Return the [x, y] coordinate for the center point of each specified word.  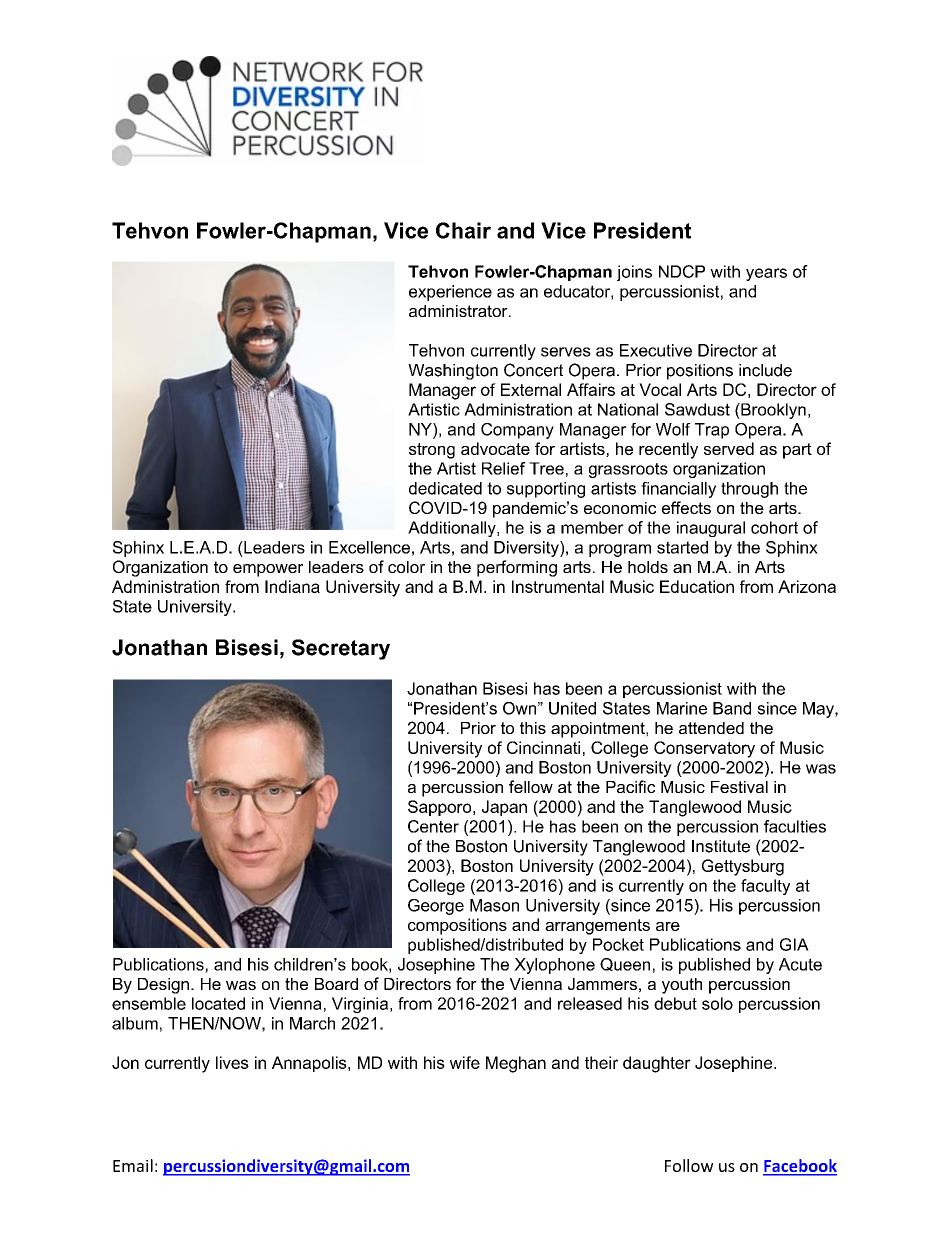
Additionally [453, 529]
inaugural [711, 529]
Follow [689, 1165]
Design [163, 986]
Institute [721, 846]
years [766, 274]
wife [465, 1062]
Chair [463, 230]
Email [133, 1165]
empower [268, 570]
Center [433, 826]
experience [450, 293]
